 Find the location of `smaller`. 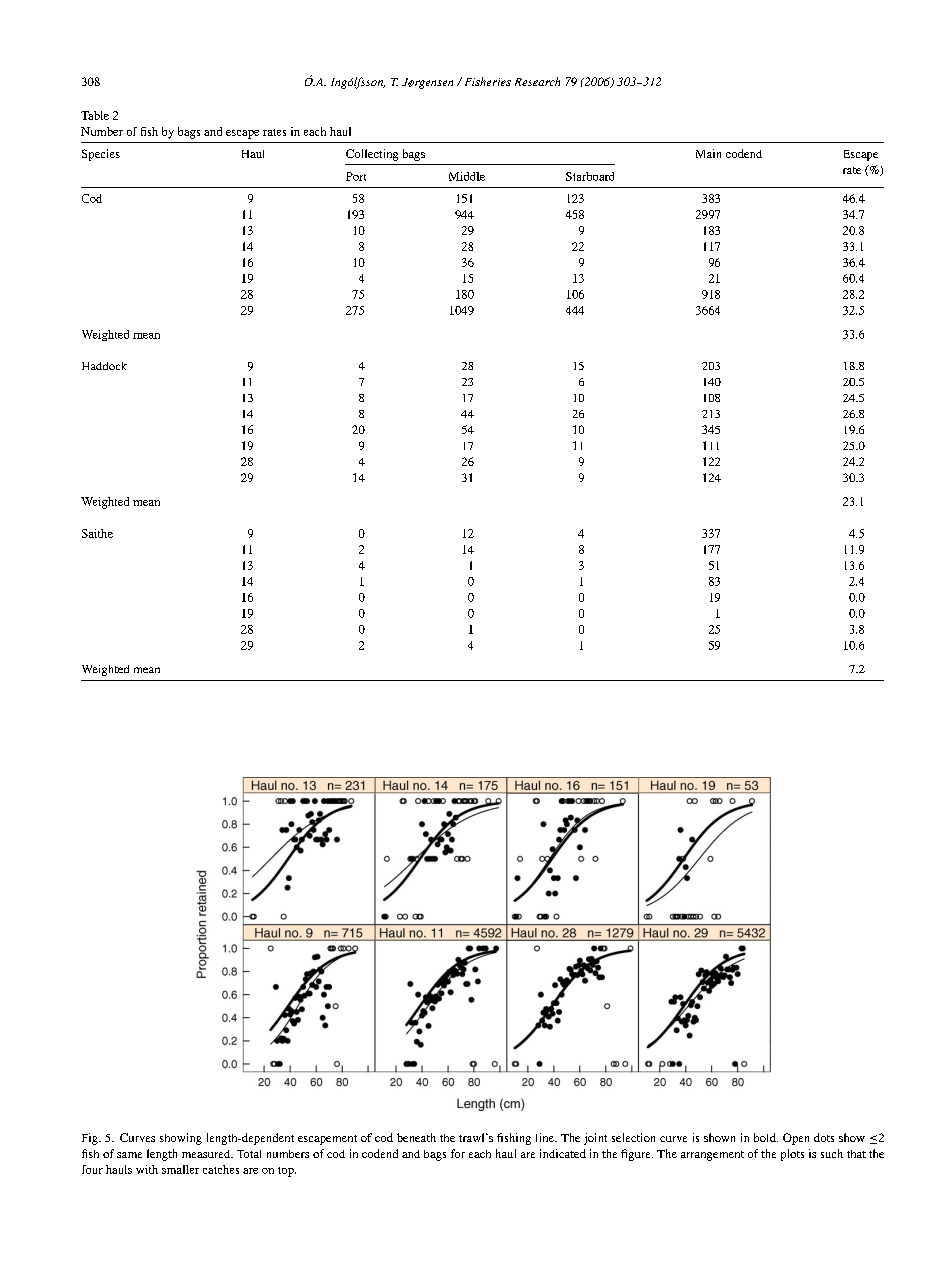

smaller is located at coordinates (180, 1169).
